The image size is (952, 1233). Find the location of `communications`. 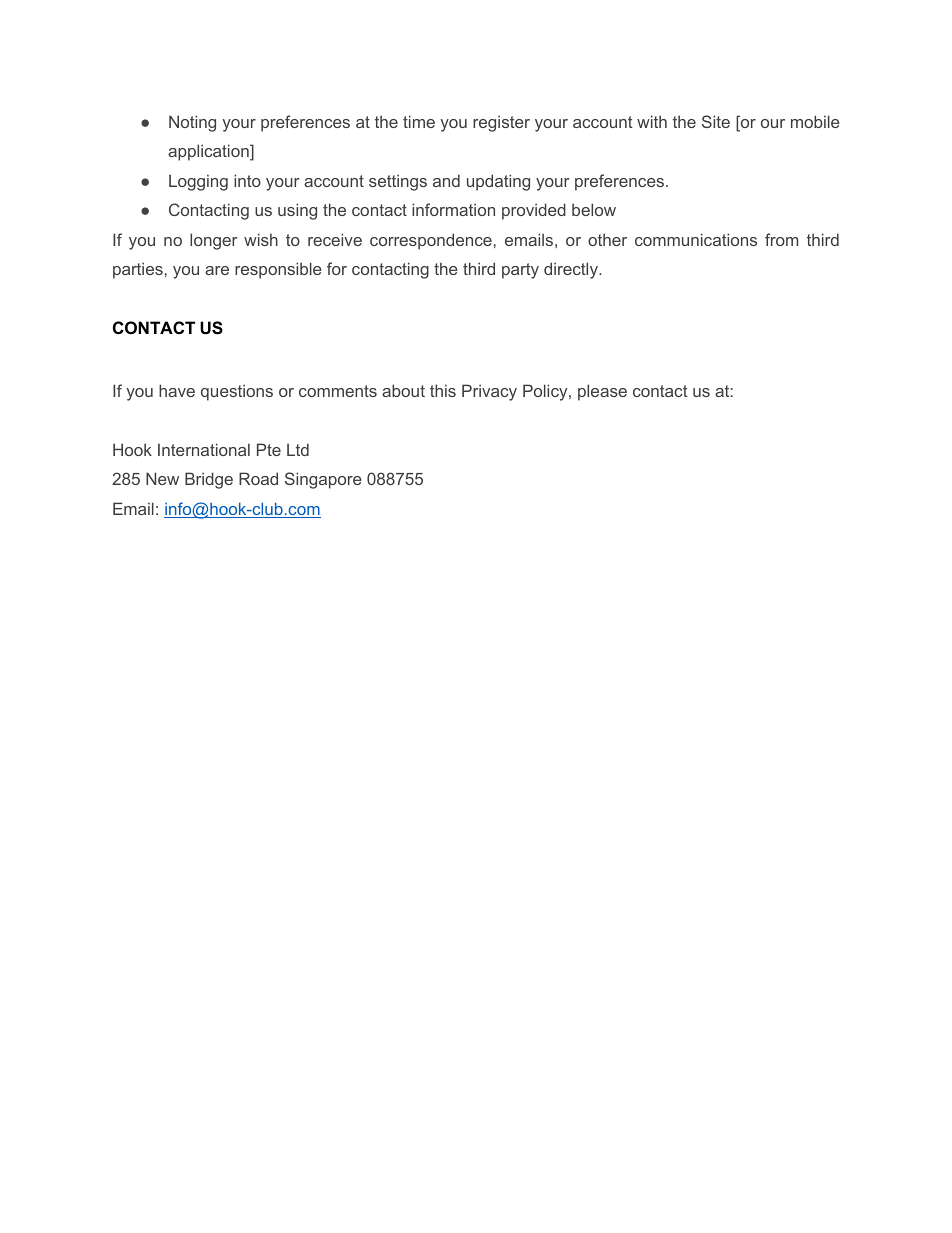

communications is located at coordinates (696, 239).
